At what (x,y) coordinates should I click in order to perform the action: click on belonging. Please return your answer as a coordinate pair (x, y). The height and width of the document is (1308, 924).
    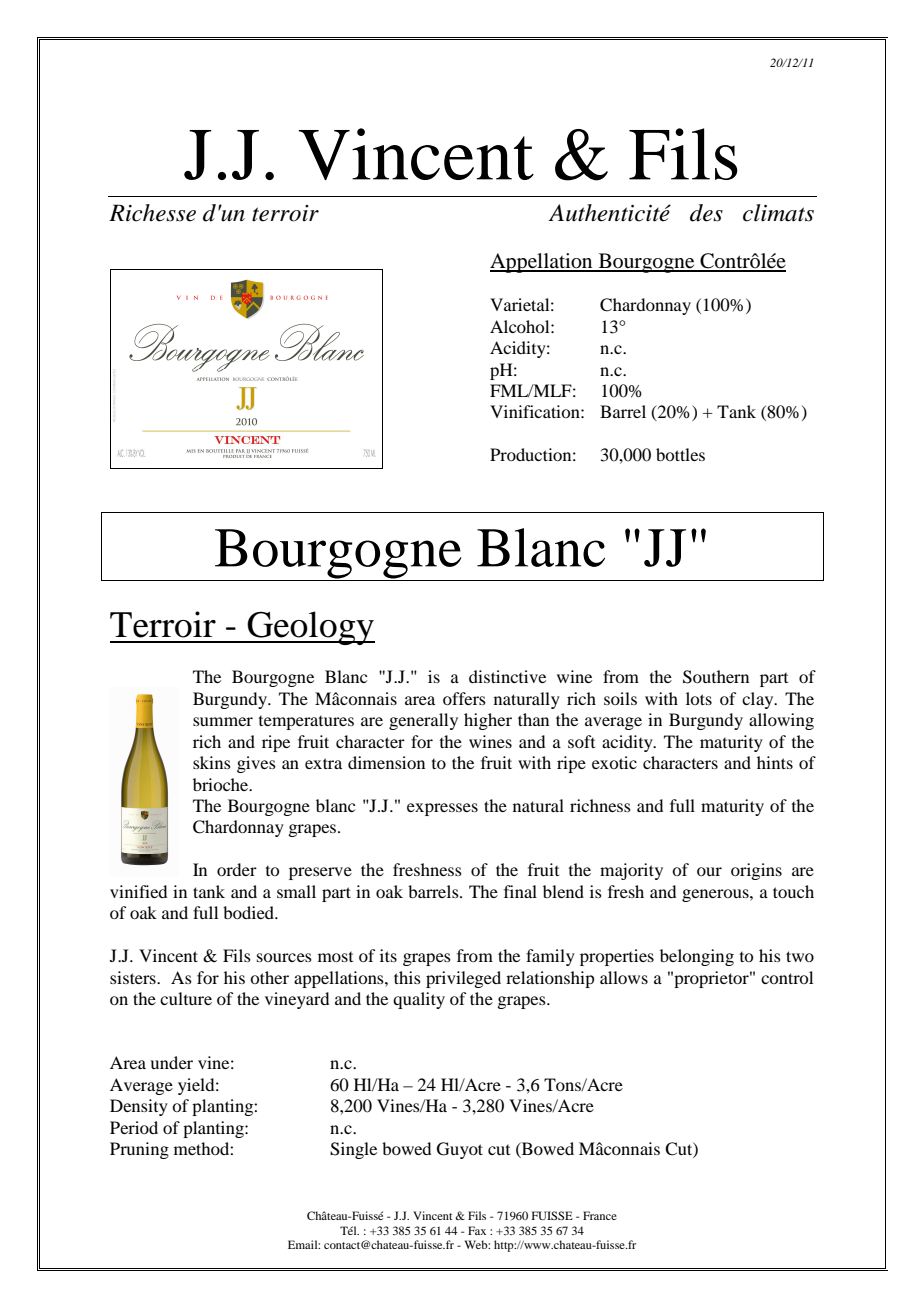
    Looking at the image, I should click on (697, 957).
